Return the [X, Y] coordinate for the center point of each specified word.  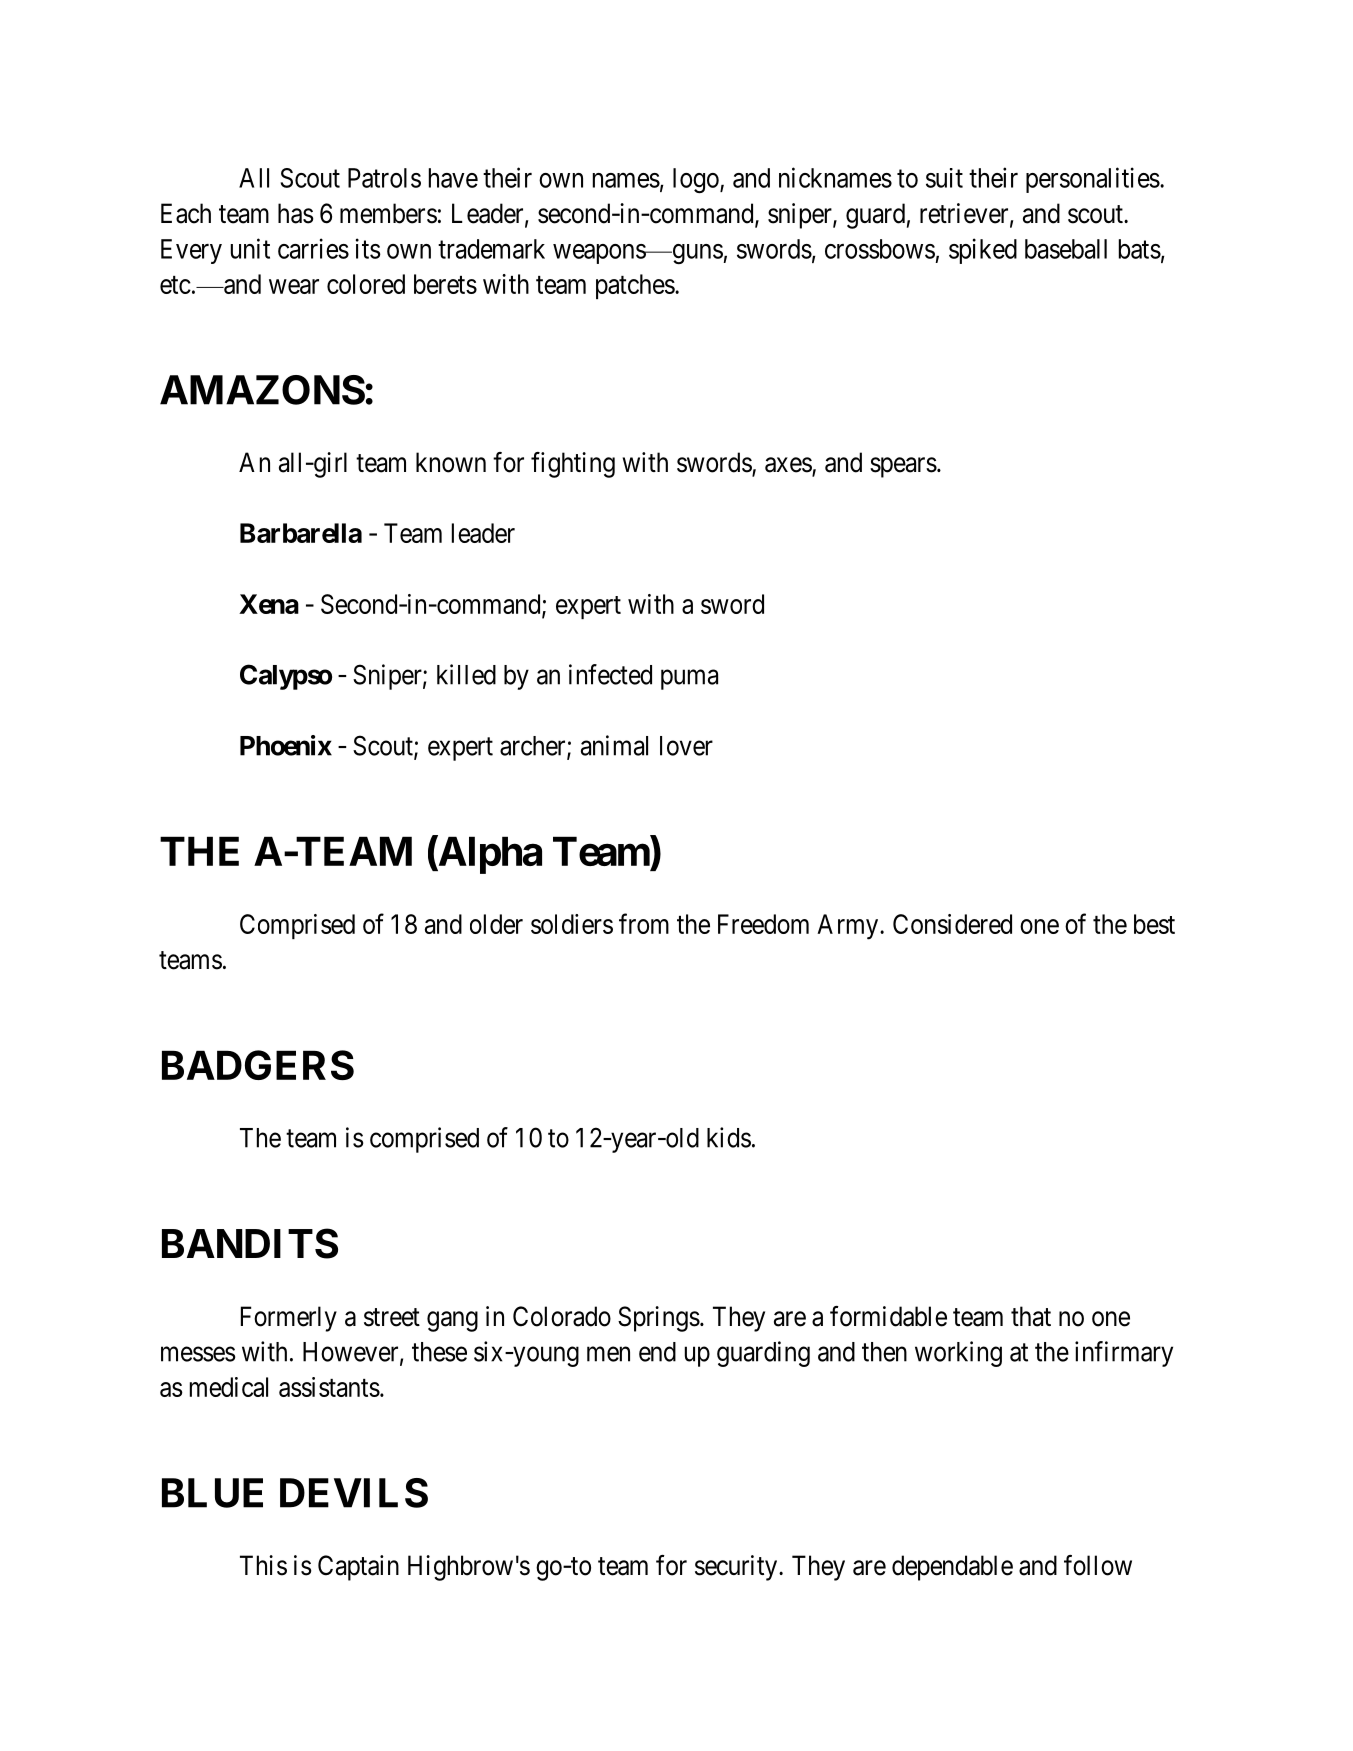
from [644, 923]
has [296, 213]
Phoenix [286, 745]
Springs [659, 1319]
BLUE [212, 1493]
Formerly [289, 1319]
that [1031, 1316]
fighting [573, 465]
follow [1098, 1565]
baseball [1066, 249]
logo [697, 180]
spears [903, 467]
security [737, 1568]
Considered [952, 924]
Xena [269, 604]
